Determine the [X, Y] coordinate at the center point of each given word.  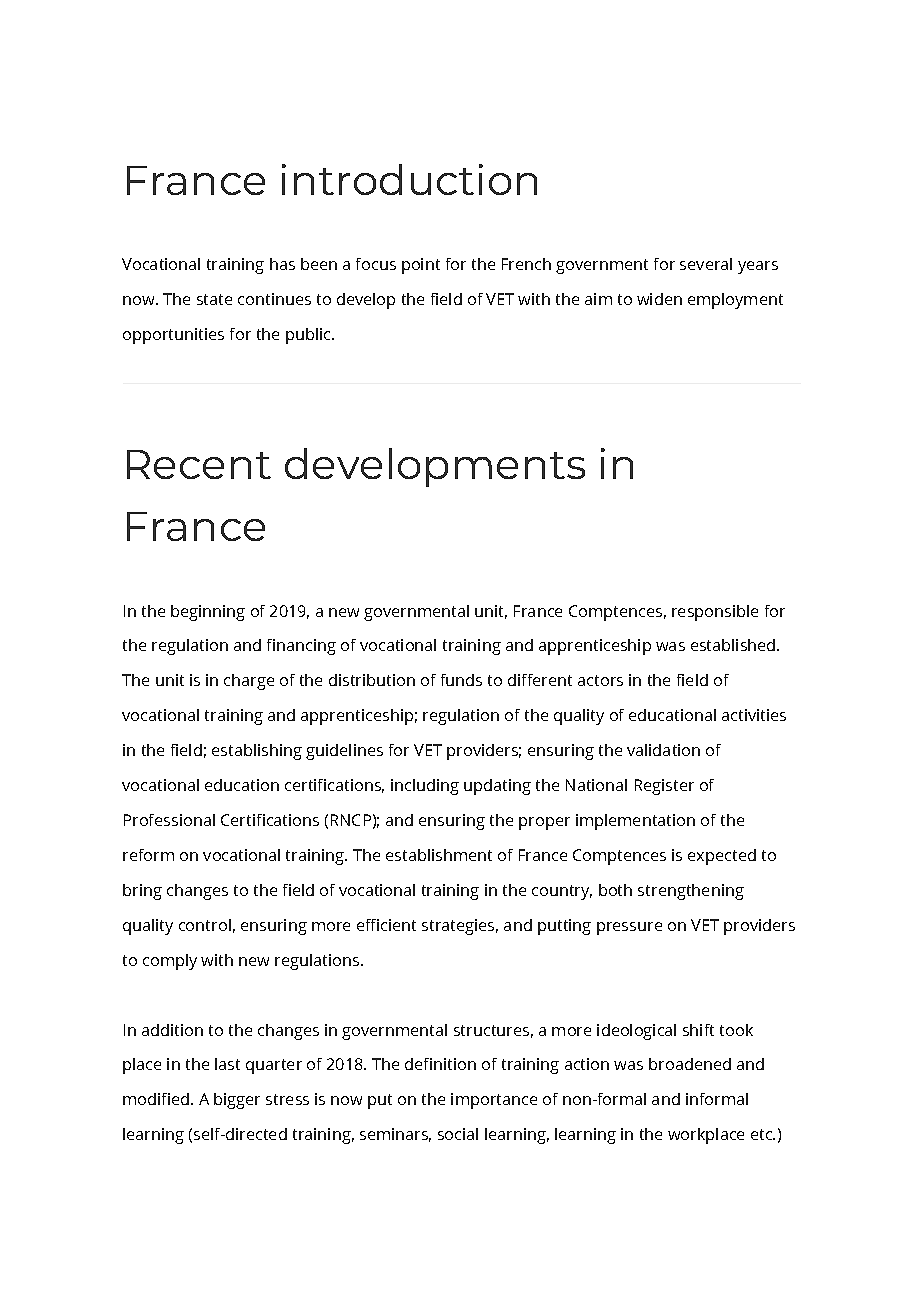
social [458, 1134]
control [205, 925]
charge [249, 682]
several [706, 264]
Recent [199, 464]
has [282, 264]
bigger [237, 1101]
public [309, 336]
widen [659, 299]
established [734, 645]
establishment [439, 855]
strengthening [691, 892]
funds [461, 680]
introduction [409, 179]
